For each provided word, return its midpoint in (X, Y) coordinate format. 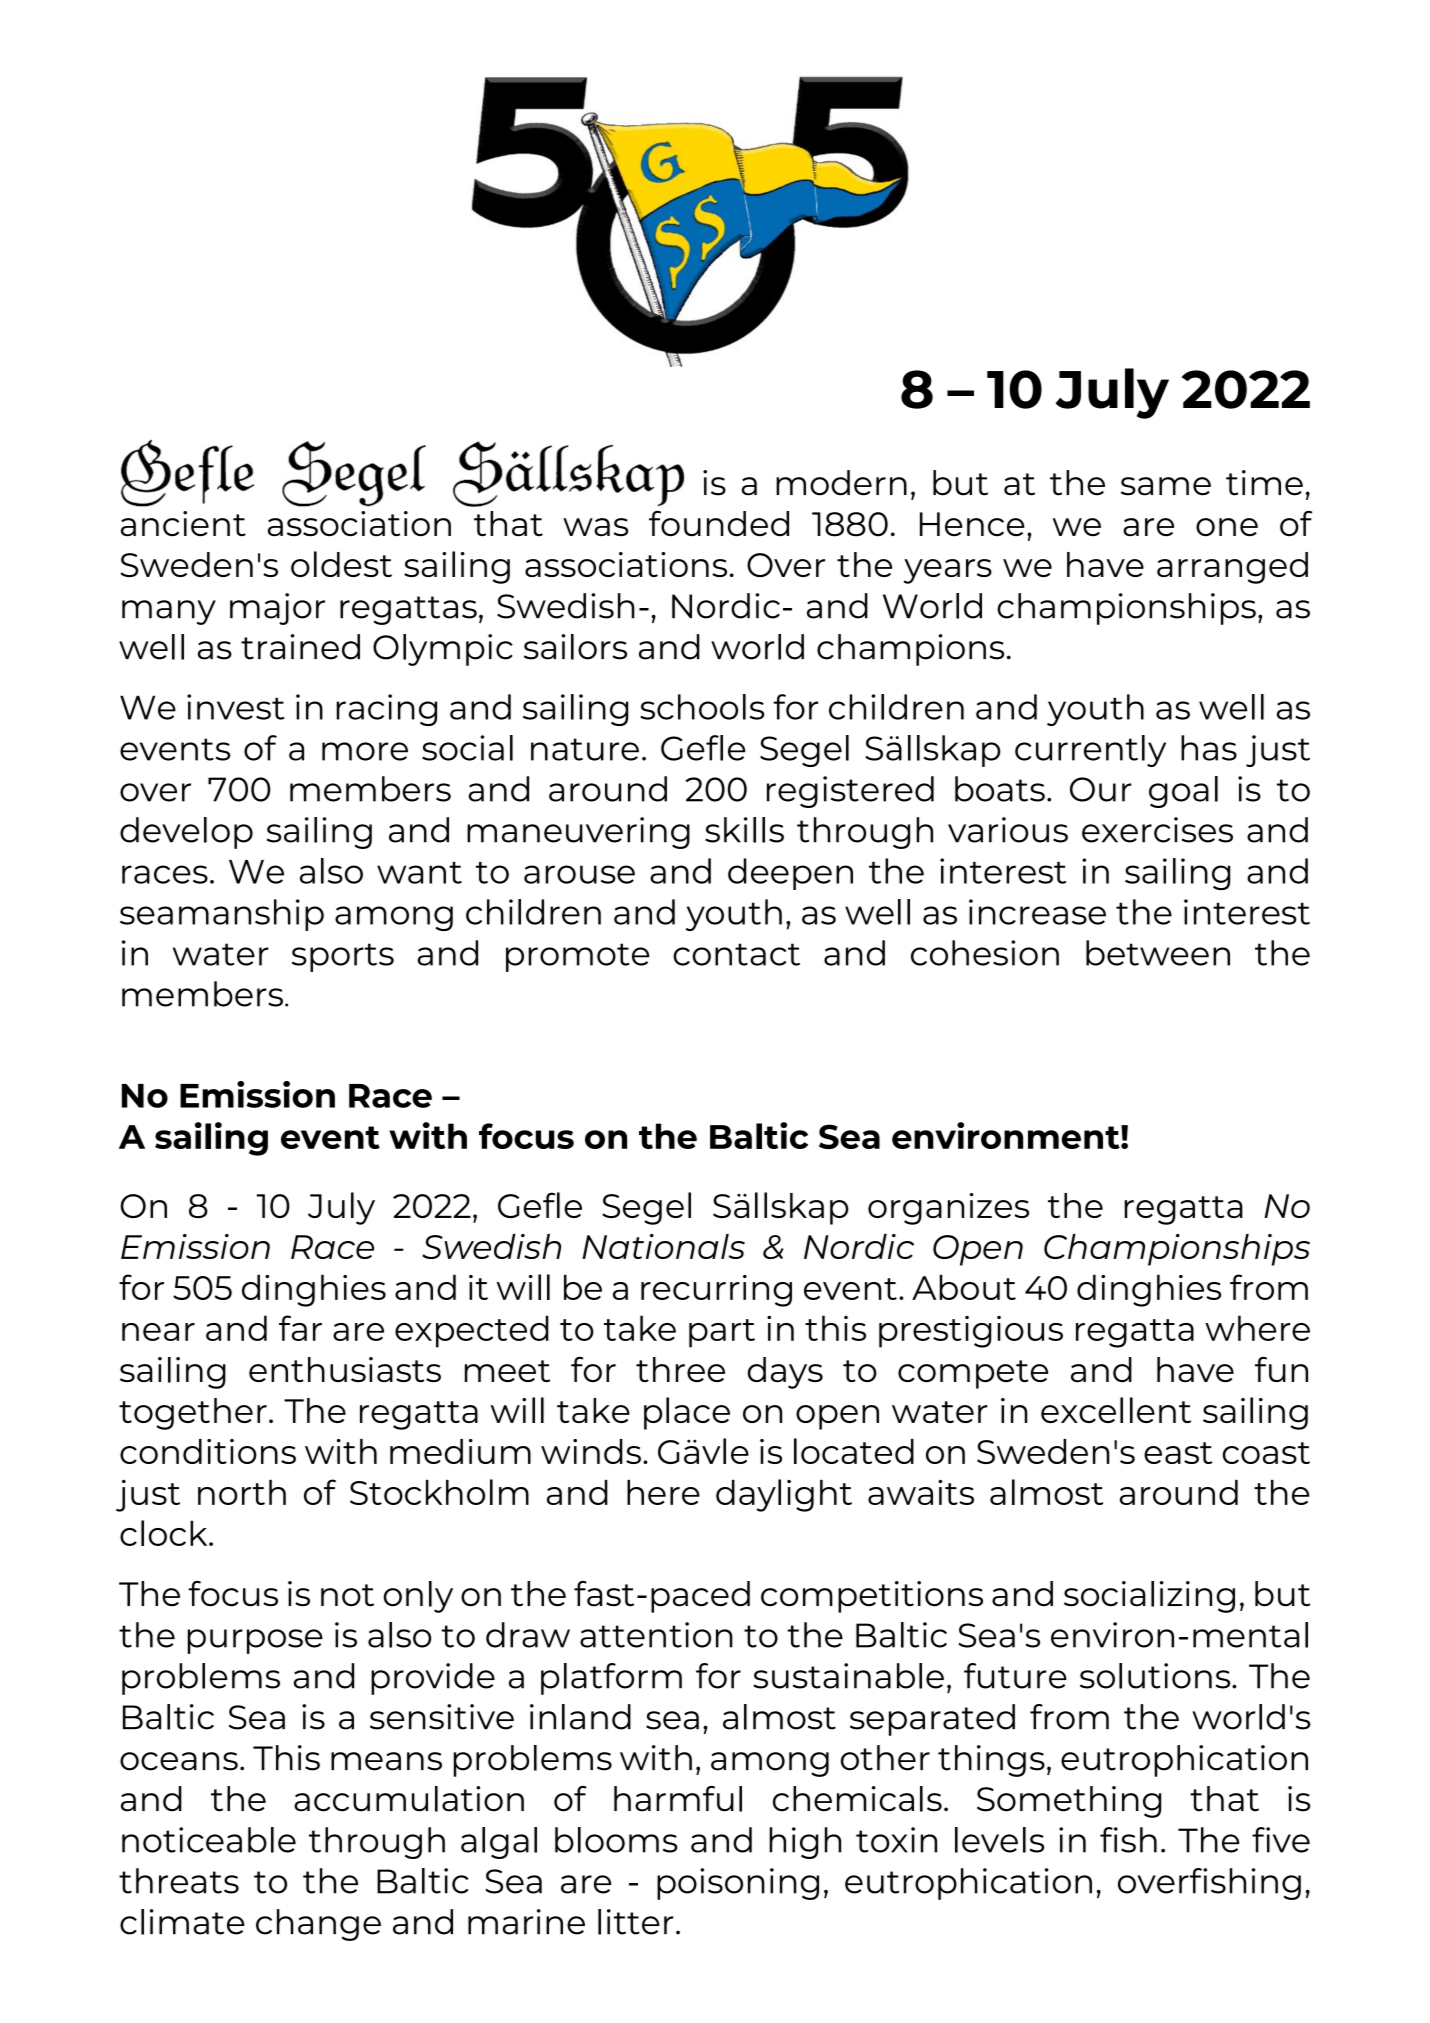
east (1178, 1453)
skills (744, 830)
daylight (784, 1495)
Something (1069, 1802)
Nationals (663, 1246)
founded (719, 523)
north (242, 1492)
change (318, 1925)
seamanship (222, 915)
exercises (1157, 830)
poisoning (738, 1884)
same (1166, 486)
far (300, 1328)
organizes (948, 1209)
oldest (341, 564)
